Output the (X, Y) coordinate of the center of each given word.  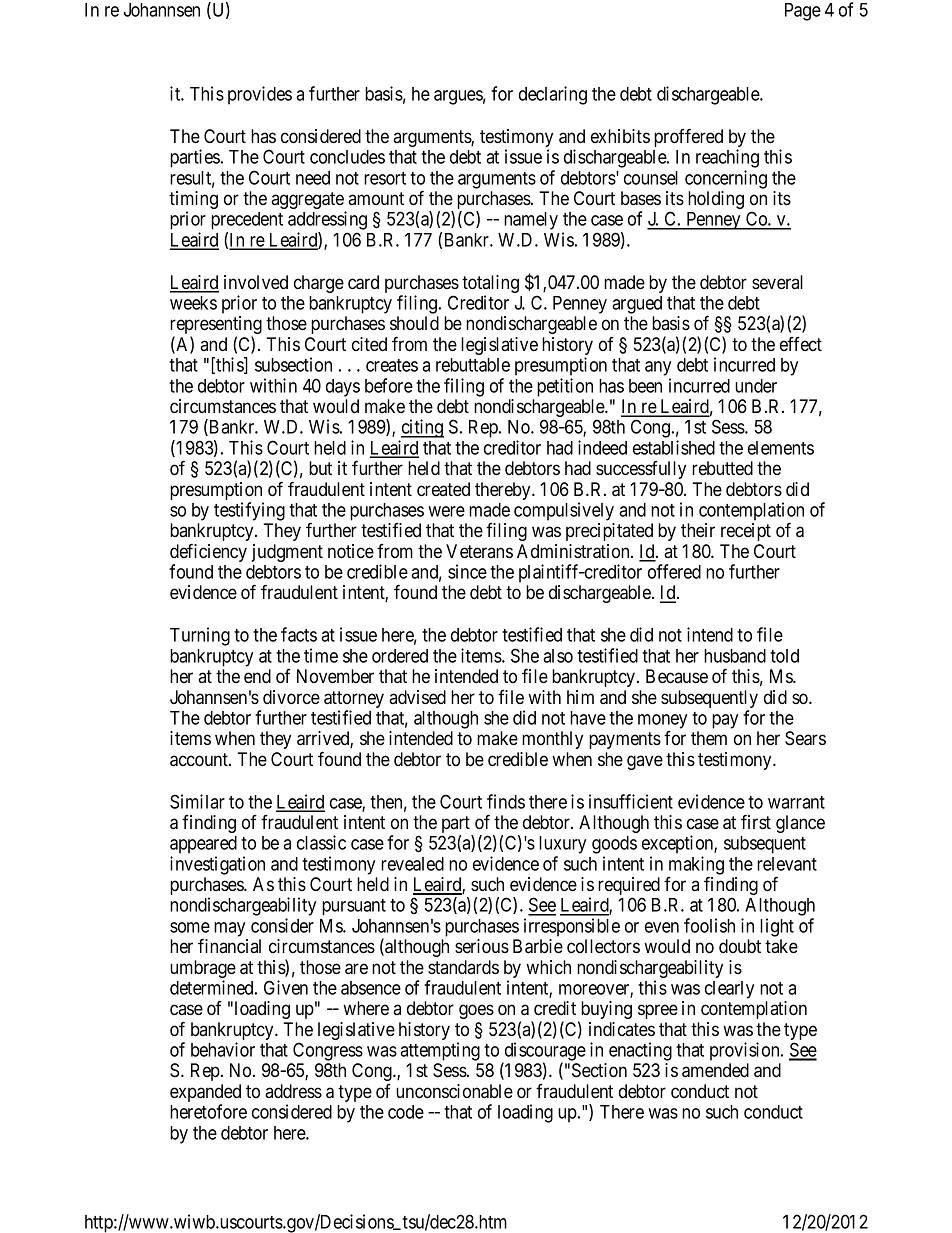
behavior (223, 1049)
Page (803, 12)
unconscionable (454, 1091)
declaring (553, 95)
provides (260, 95)
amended (715, 1070)
